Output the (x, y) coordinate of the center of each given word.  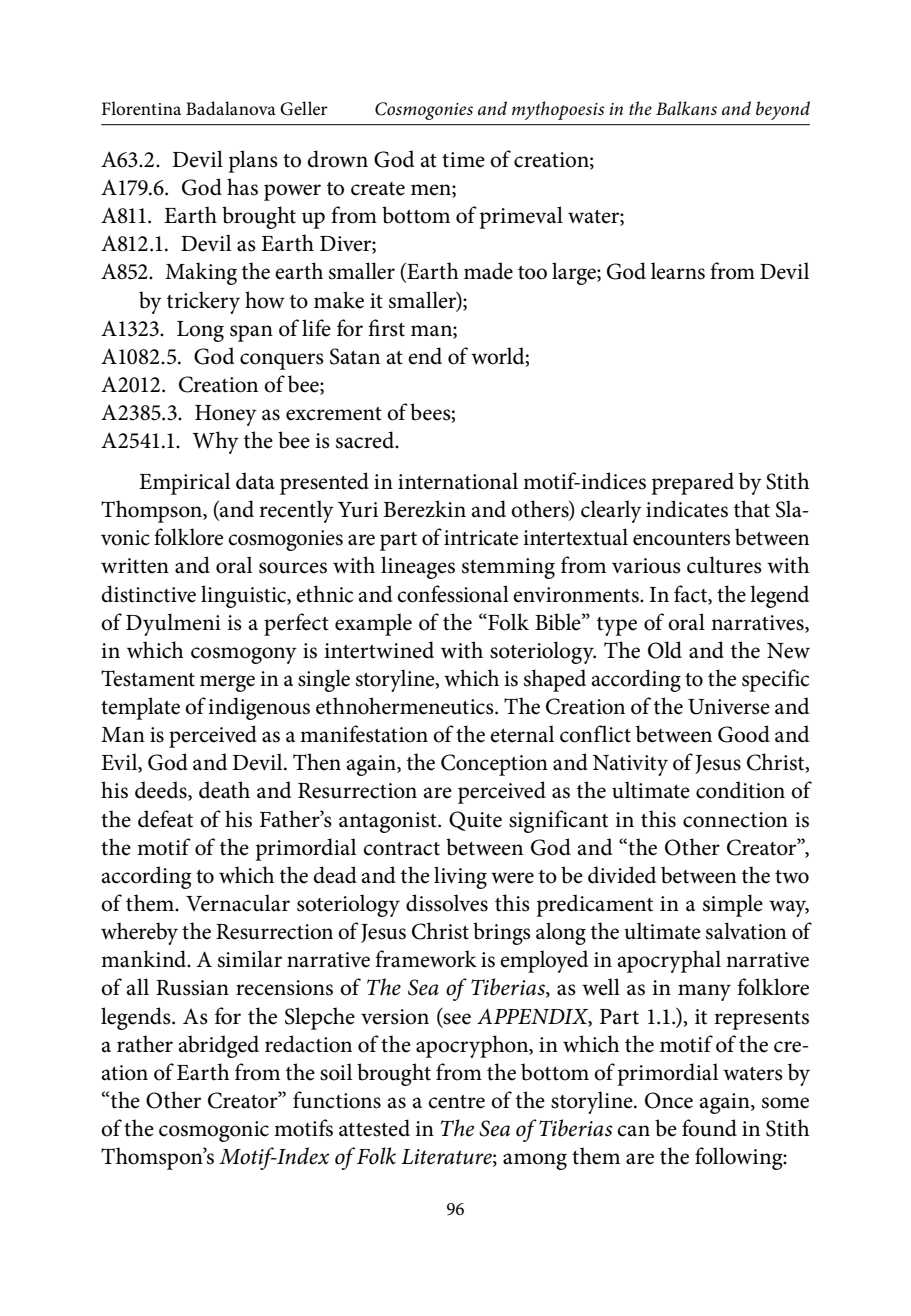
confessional (453, 594)
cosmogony (244, 655)
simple (733, 905)
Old (665, 650)
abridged (219, 1046)
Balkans (686, 108)
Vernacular (238, 903)
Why (215, 442)
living (460, 877)
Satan (355, 356)
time (463, 160)
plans (253, 161)
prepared (692, 483)
